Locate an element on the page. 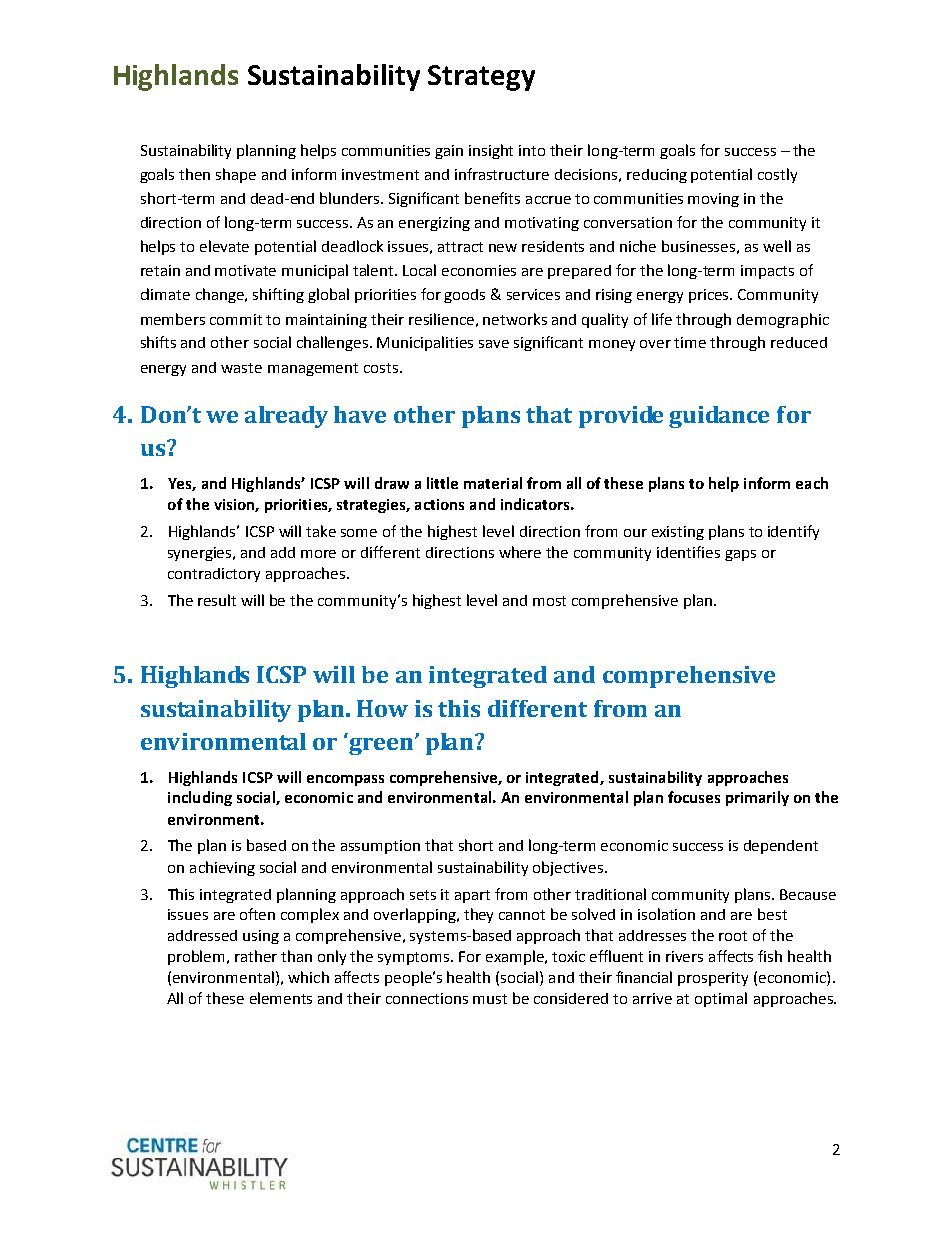 The width and height of the document is (952, 1233). networks is located at coordinates (515, 319).
